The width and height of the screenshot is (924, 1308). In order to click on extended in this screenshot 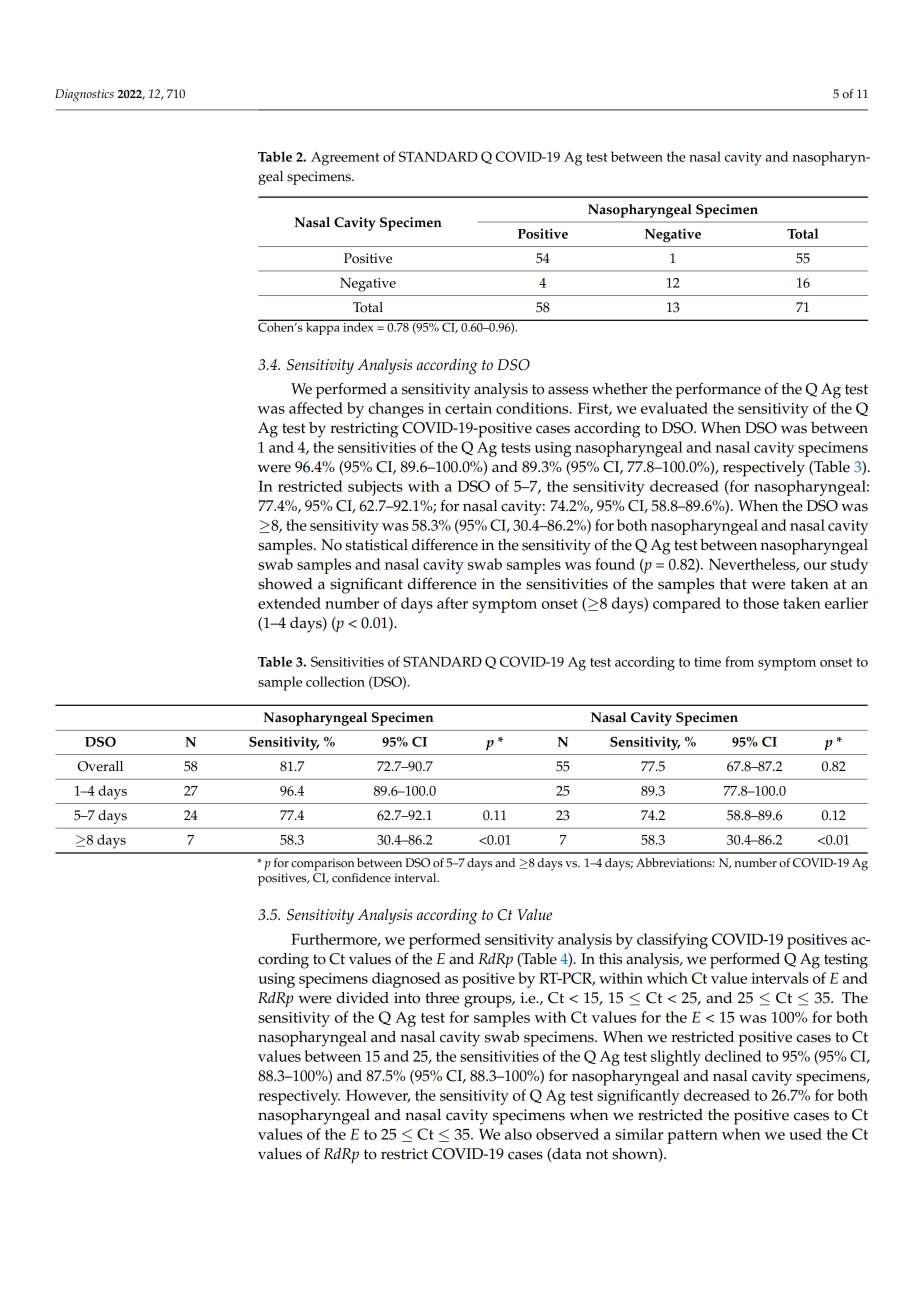, I will do `click(289, 603)`.
